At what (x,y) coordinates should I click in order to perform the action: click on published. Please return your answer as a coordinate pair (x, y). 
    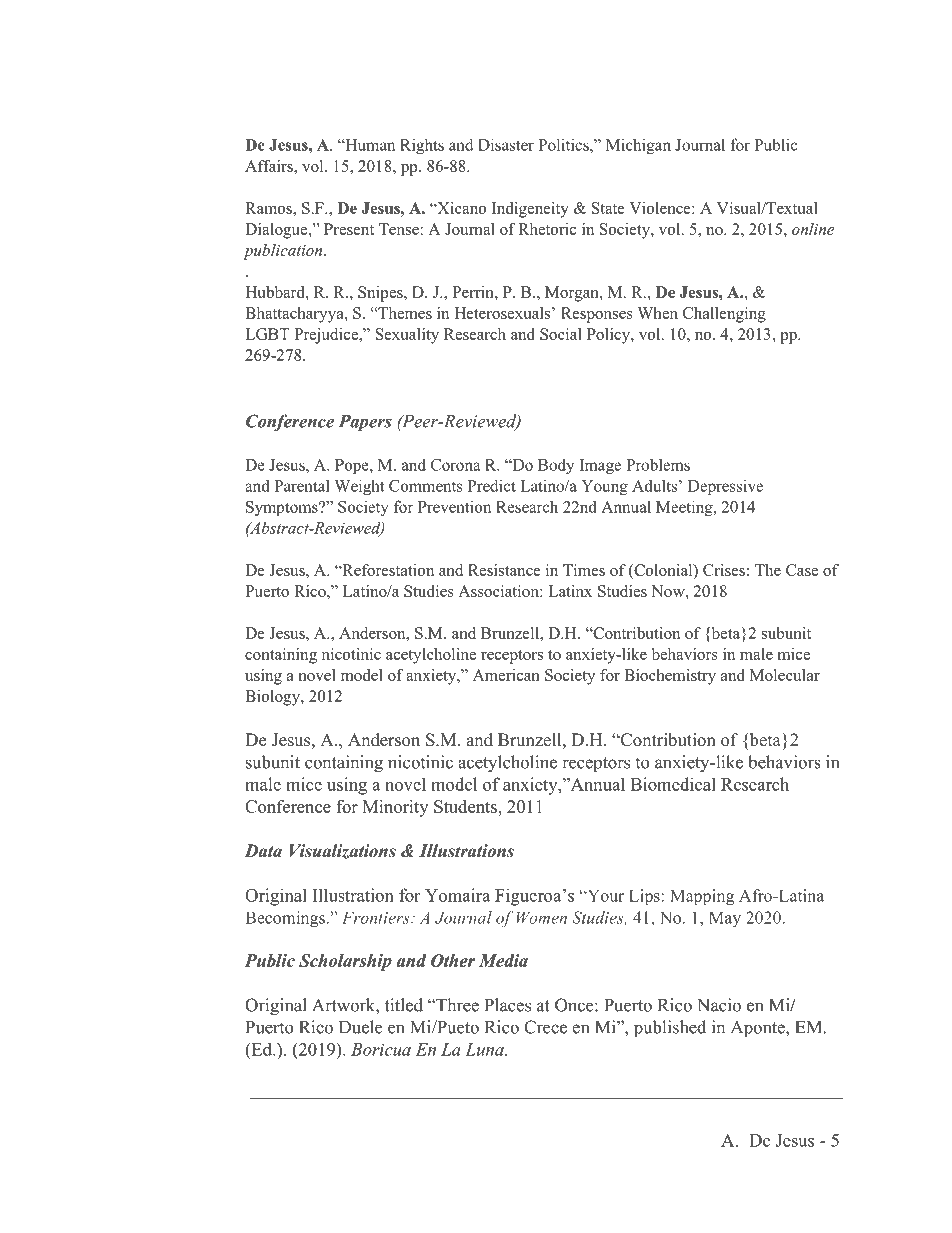
    Looking at the image, I should click on (670, 1028).
